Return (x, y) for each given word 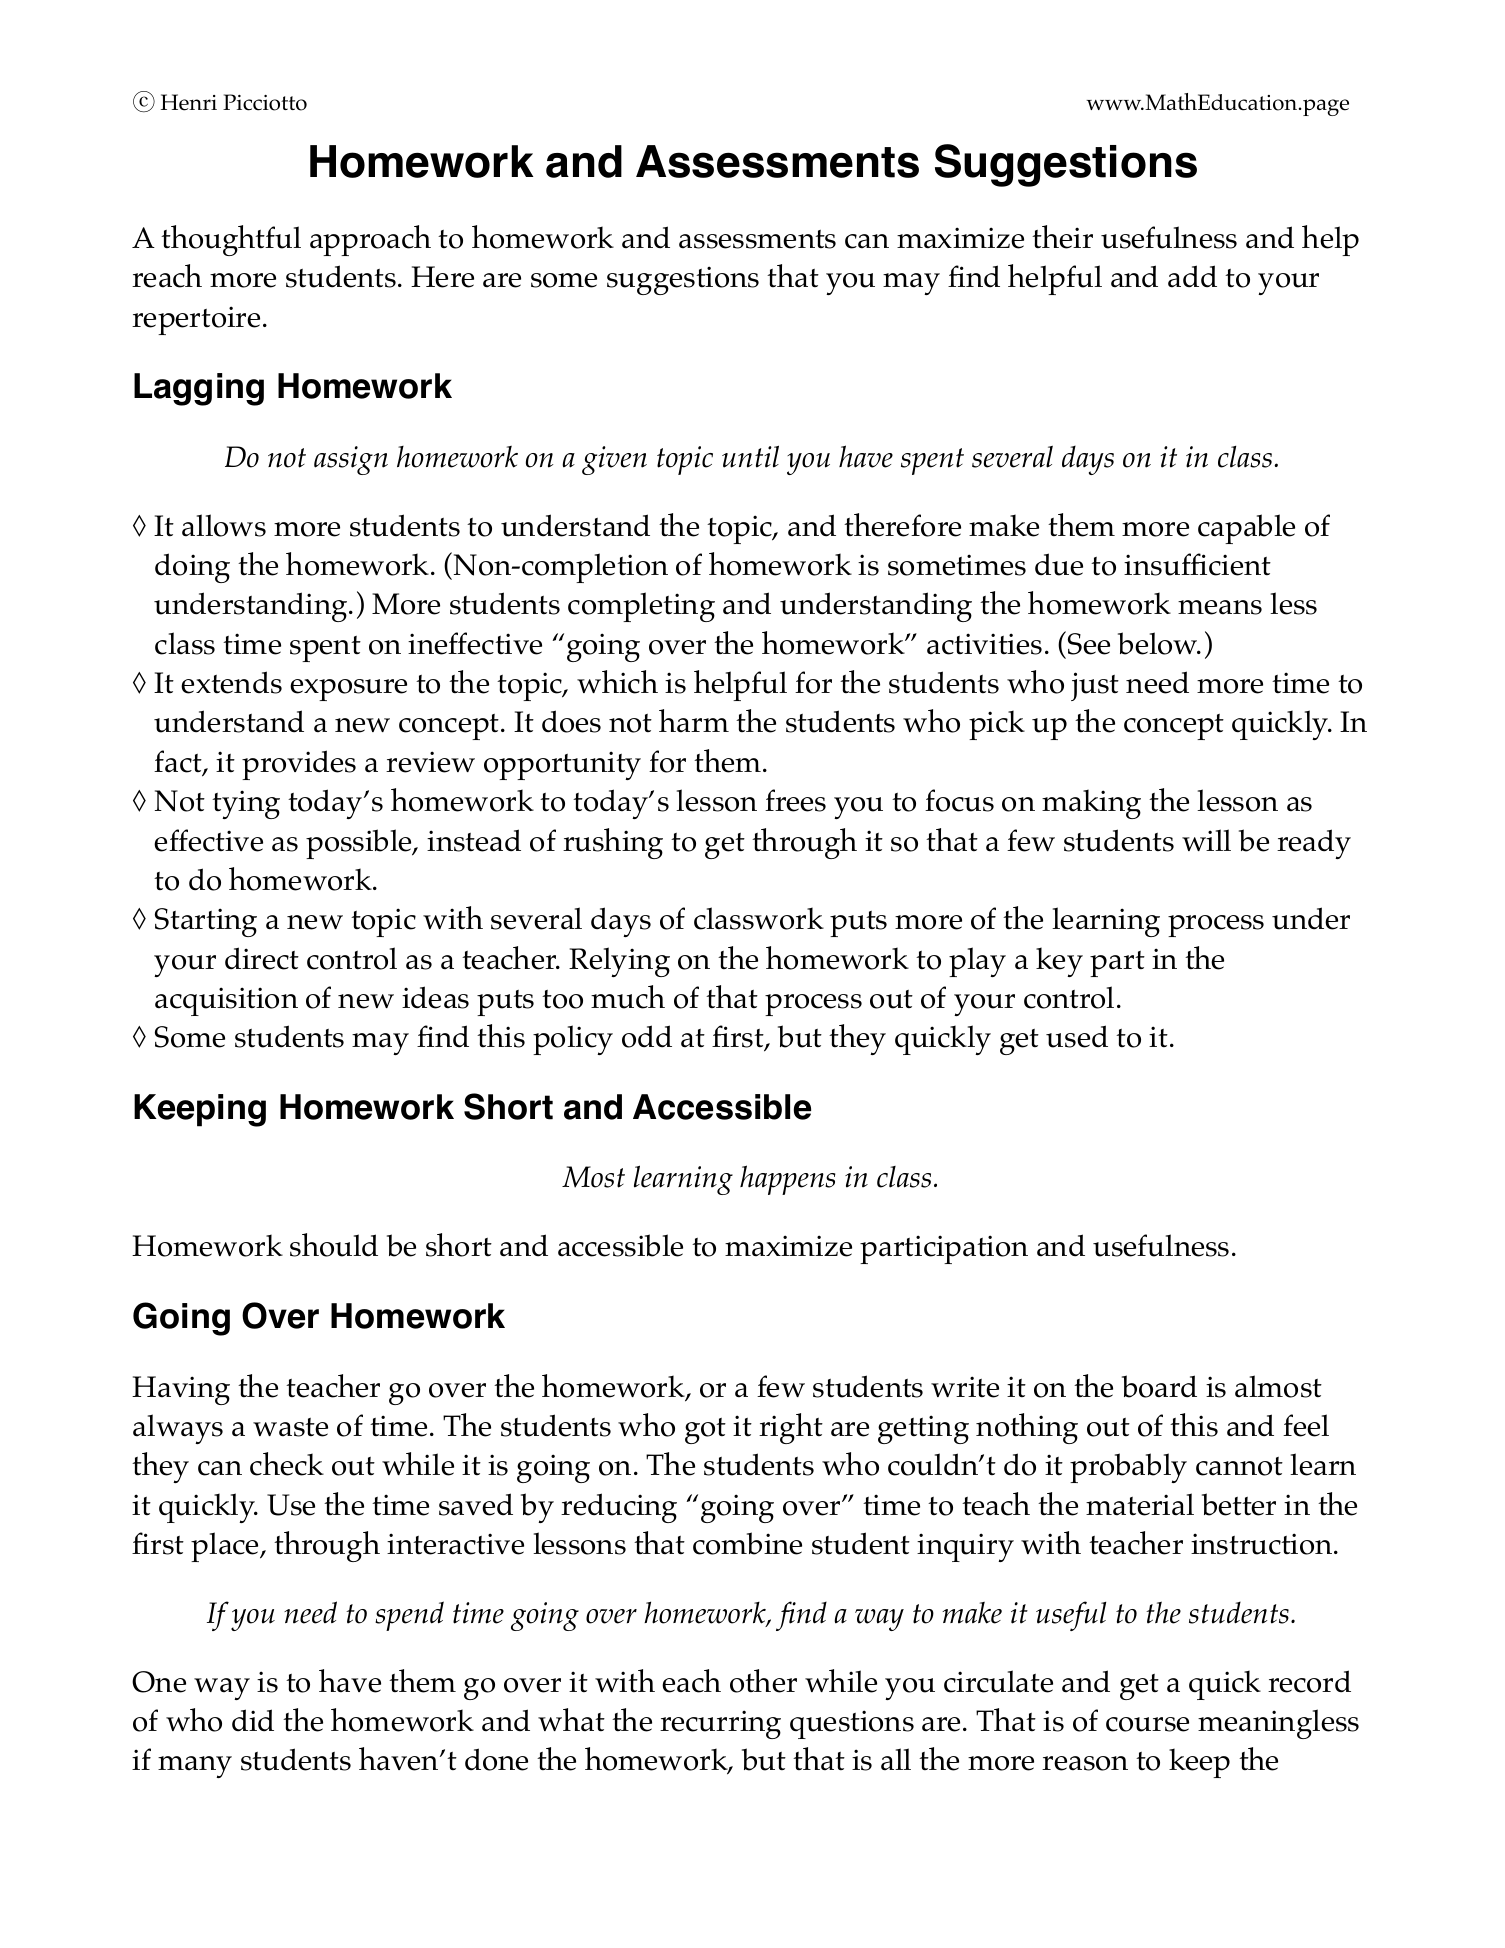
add (1192, 276)
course (1147, 1724)
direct (262, 958)
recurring (720, 1724)
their (1062, 237)
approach (370, 240)
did (253, 1720)
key (1059, 962)
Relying (619, 962)
